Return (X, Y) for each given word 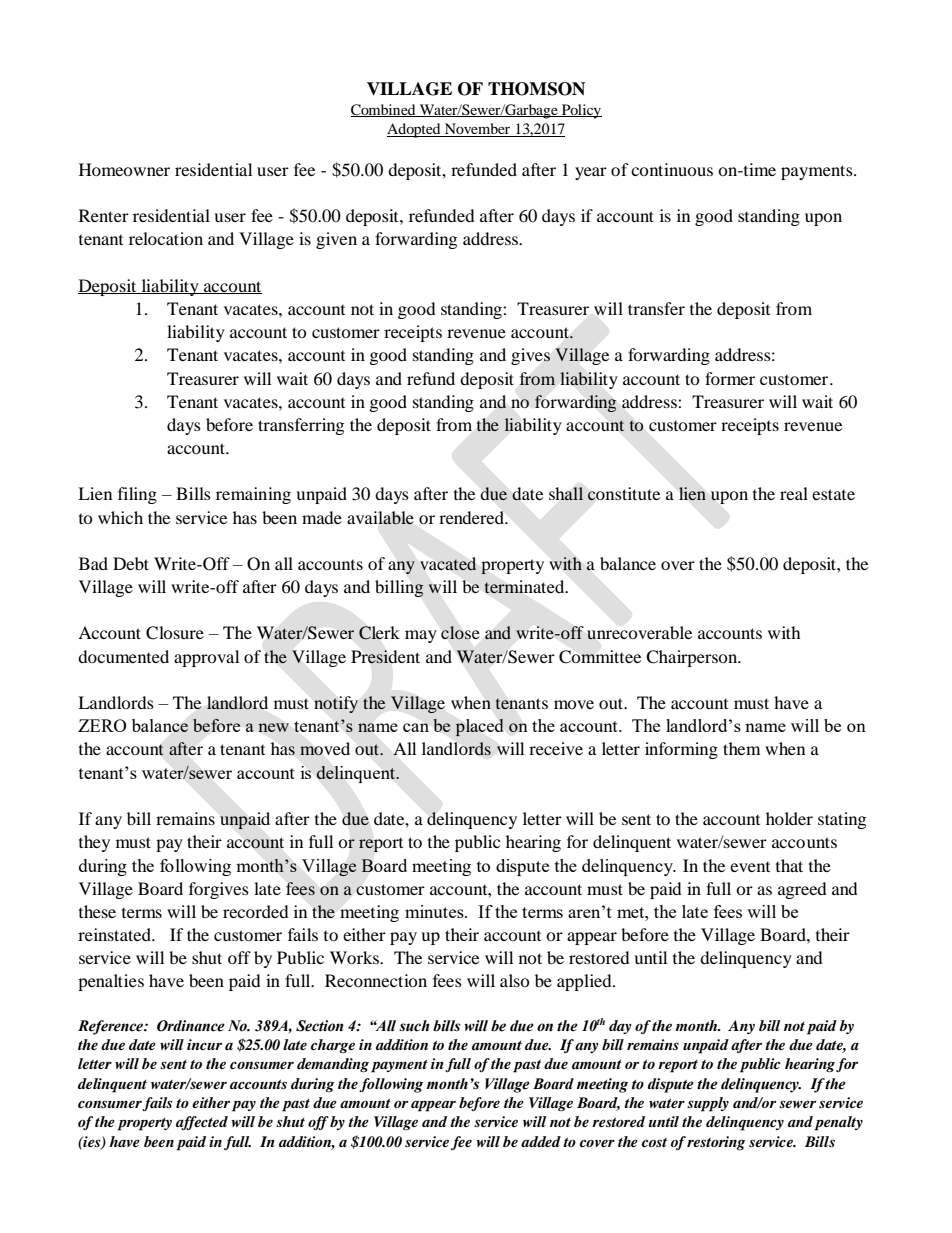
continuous (672, 169)
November (478, 130)
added (541, 1141)
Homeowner (124, 169)
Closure (175, 633)
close (460, 632)
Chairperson (693, 658)
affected (202, 1123)
